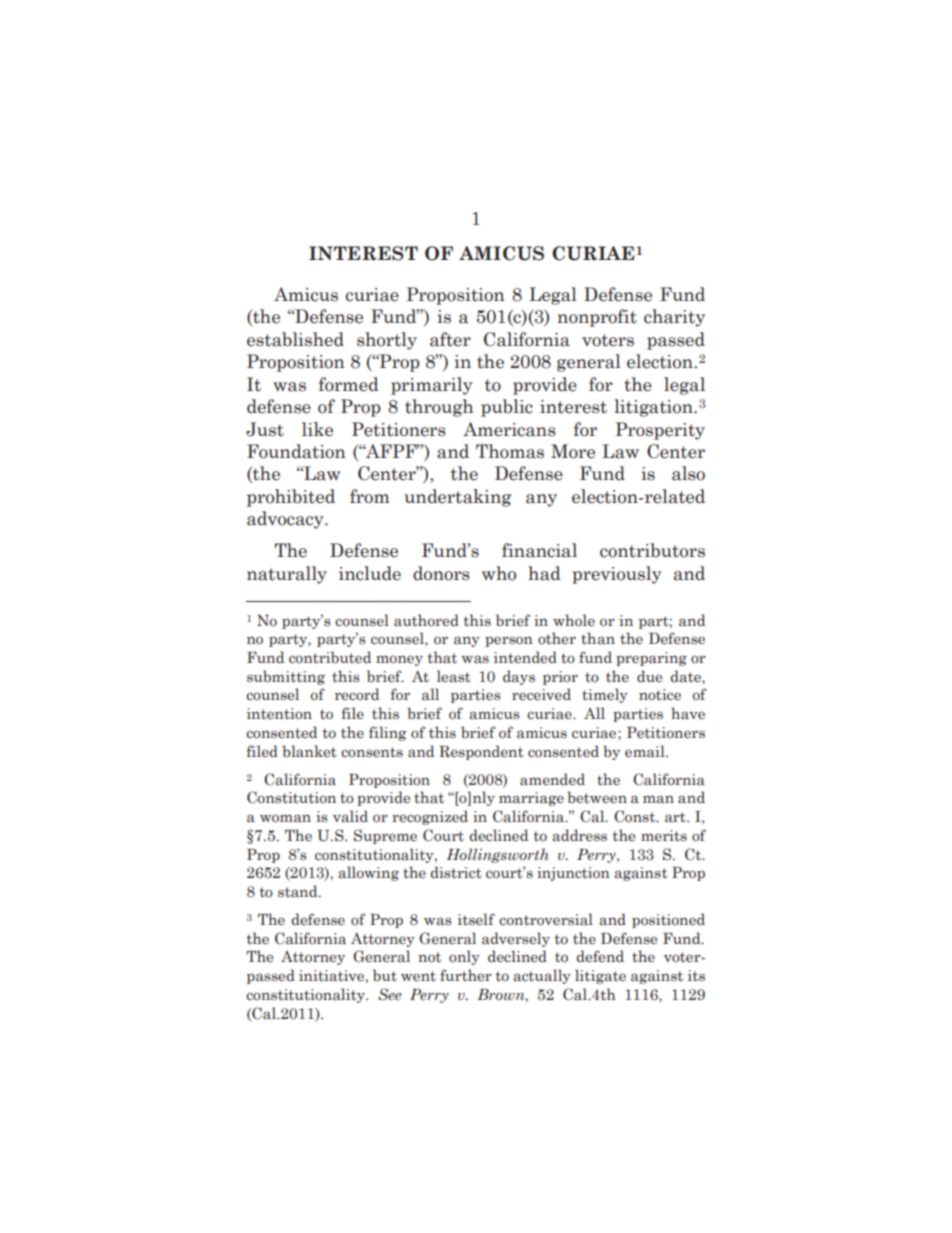 This screenshot has width=952, height=1233. I want to click on See, so click(390, 994).
